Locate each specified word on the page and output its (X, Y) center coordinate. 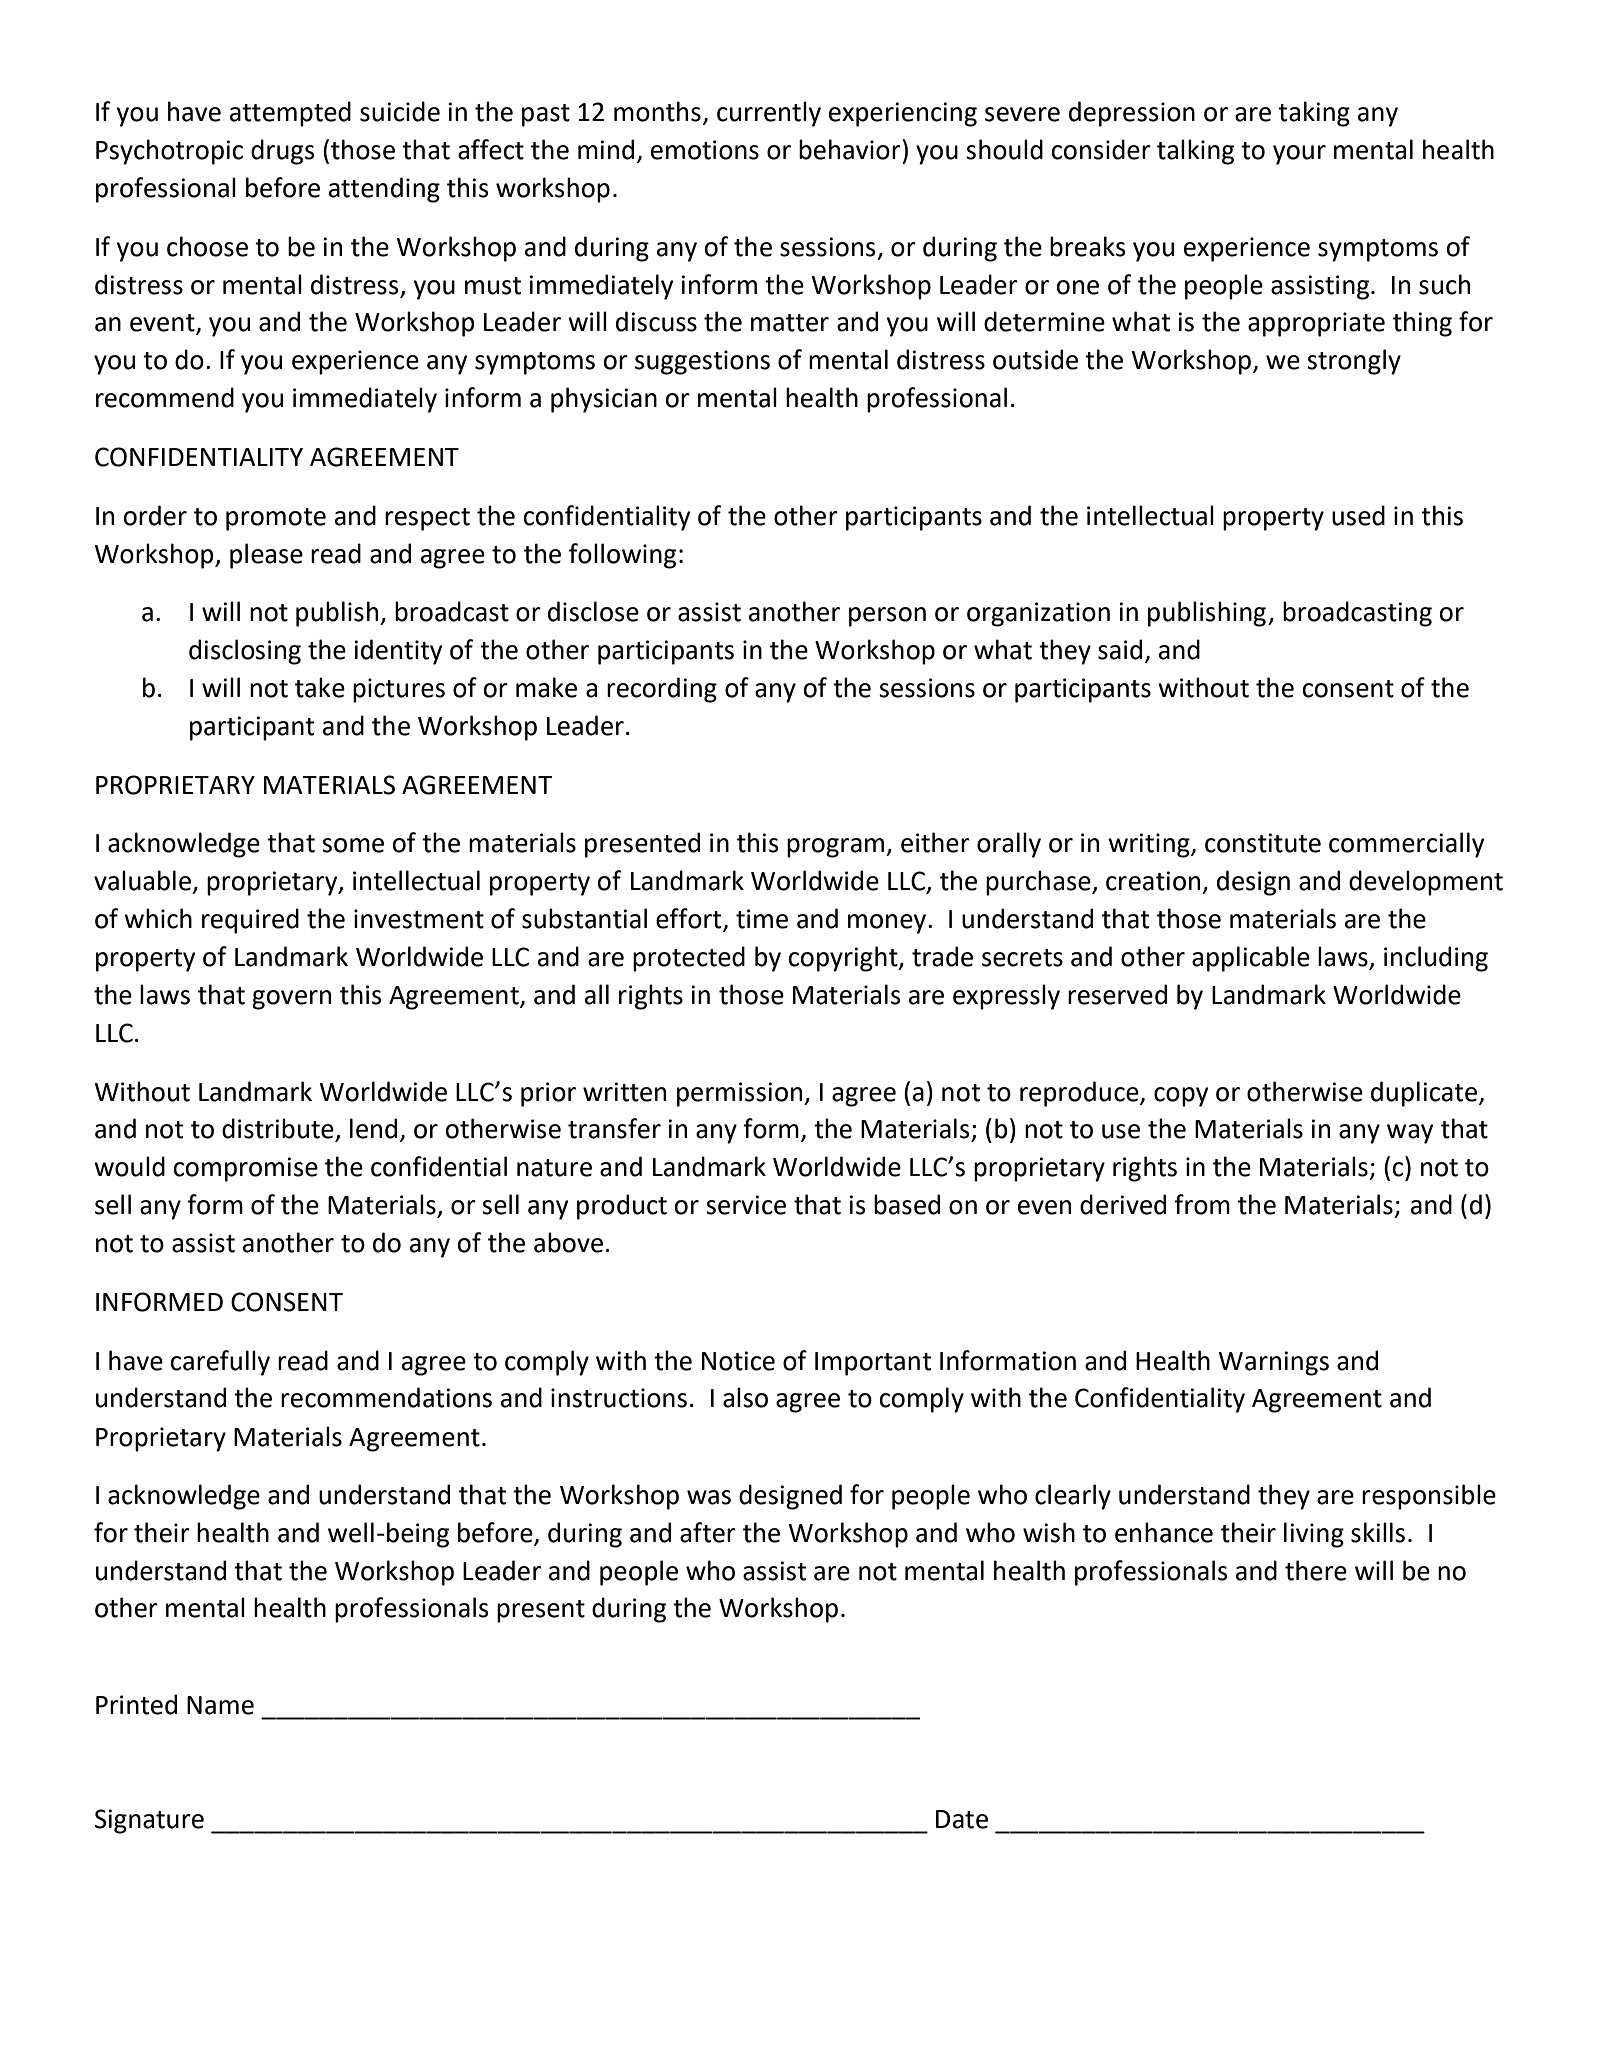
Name (220, 1705)
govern (291, 1000)
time (762, 919)
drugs (282, 152)
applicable (1251, 959)
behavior (851, 149)
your (1299, 155)
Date (962, 1819)
